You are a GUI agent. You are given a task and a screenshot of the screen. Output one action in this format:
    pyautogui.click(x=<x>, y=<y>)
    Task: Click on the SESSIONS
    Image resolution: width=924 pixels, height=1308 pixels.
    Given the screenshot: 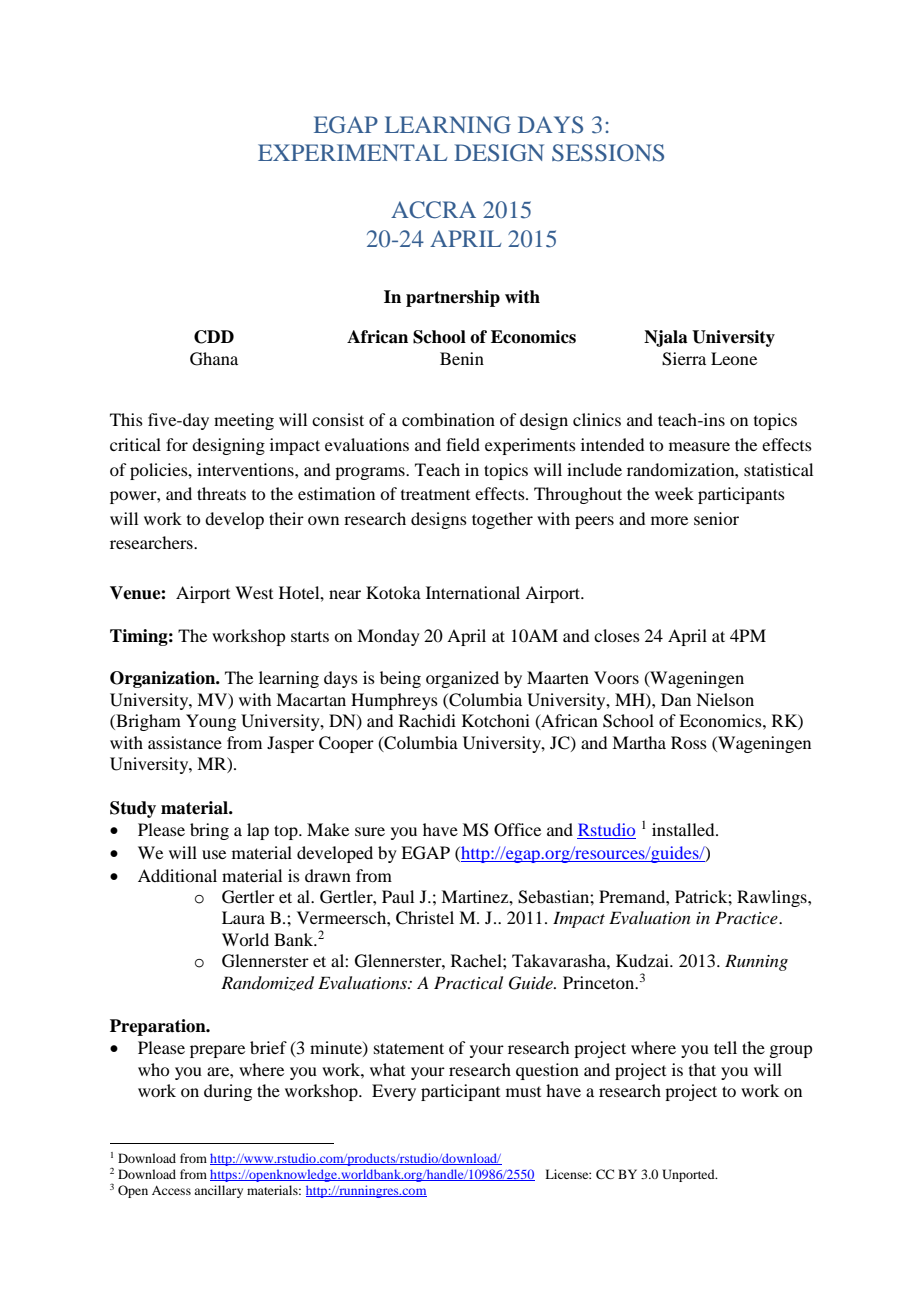 What is the action you would take?
    pyautogui.click(x=608, y=153)
